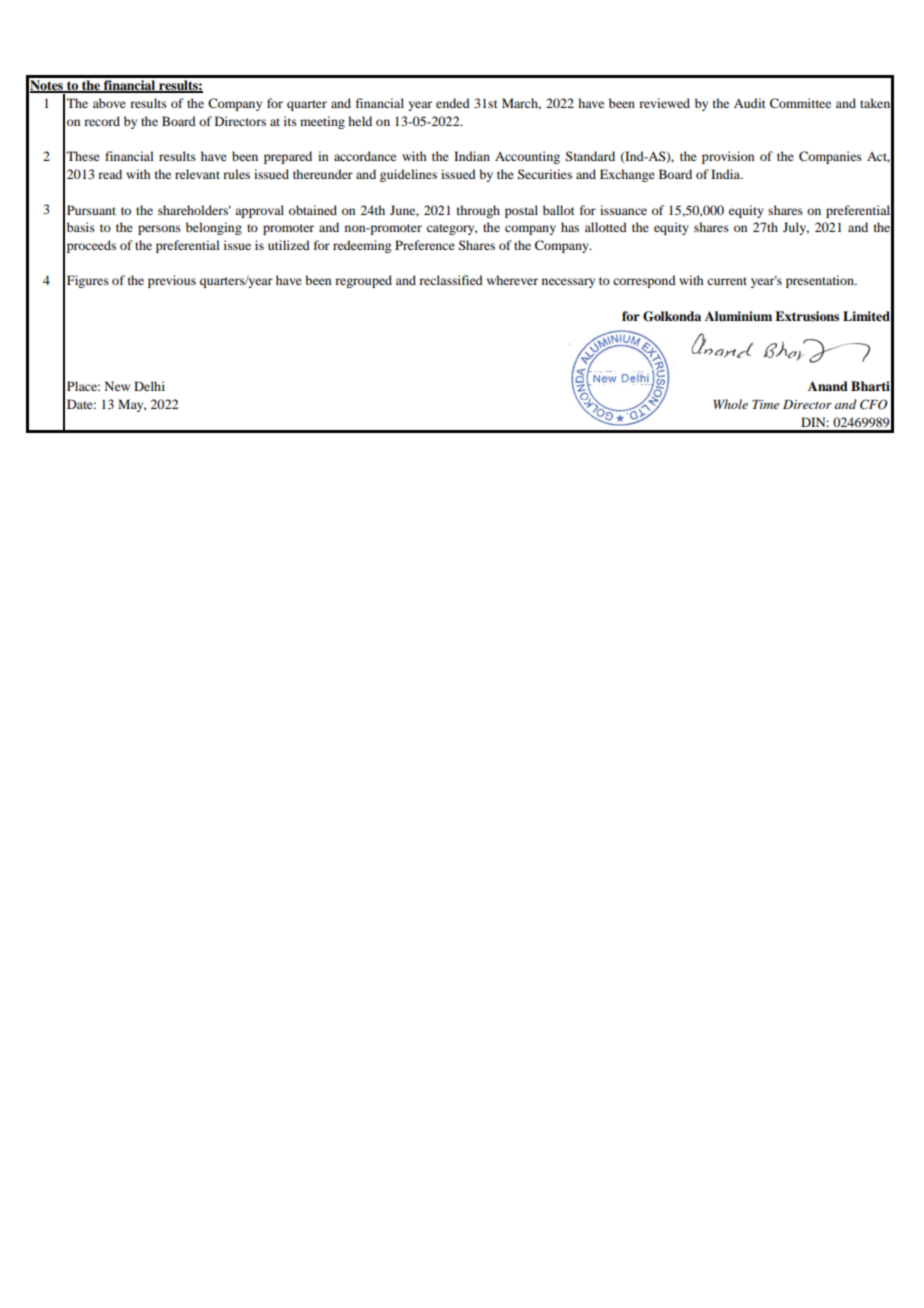 The image size is (924, 1308). Describe the element at coordinates (796, 228) in the screenshot. I see `July` at that location.
